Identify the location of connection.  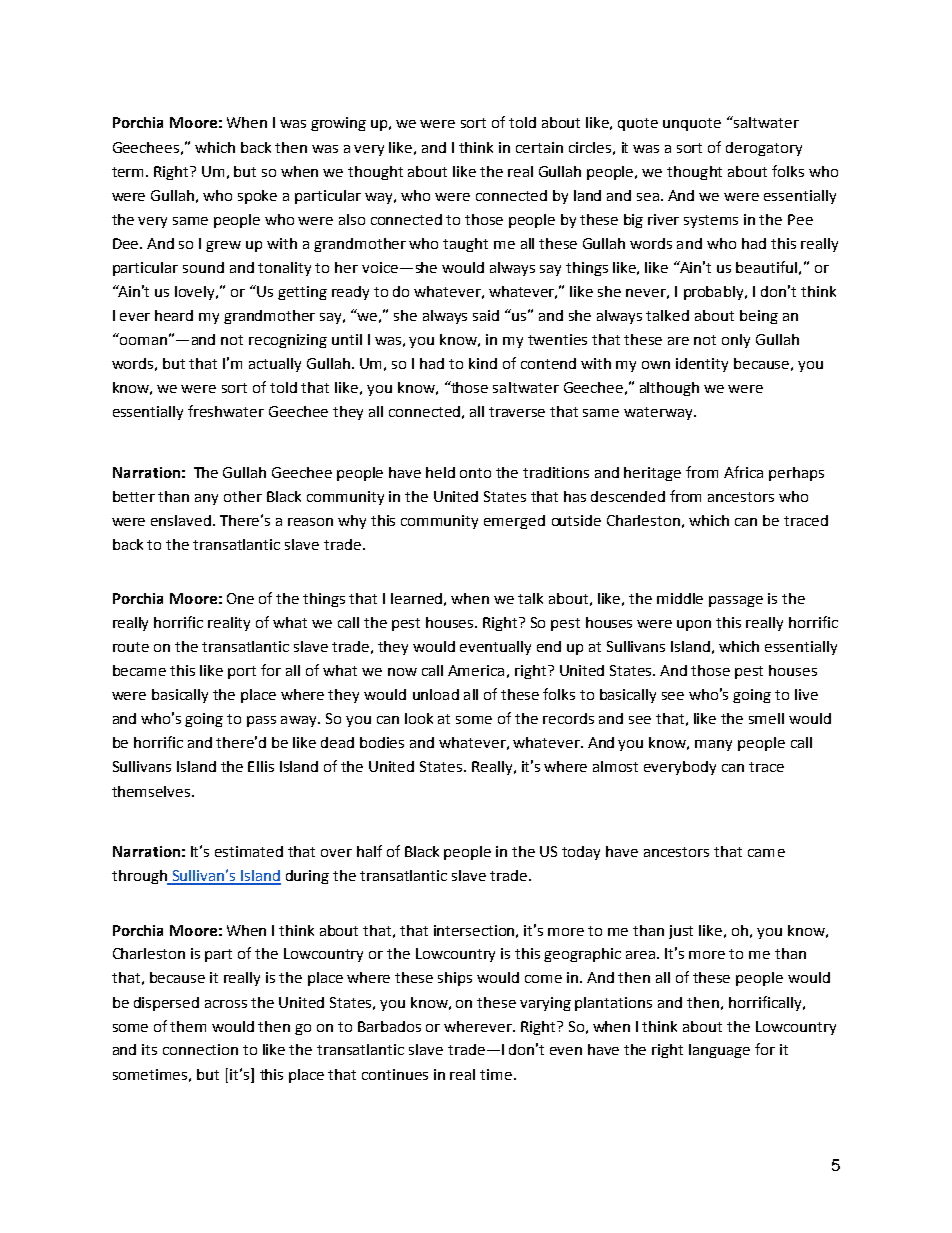
(200, 1049).
